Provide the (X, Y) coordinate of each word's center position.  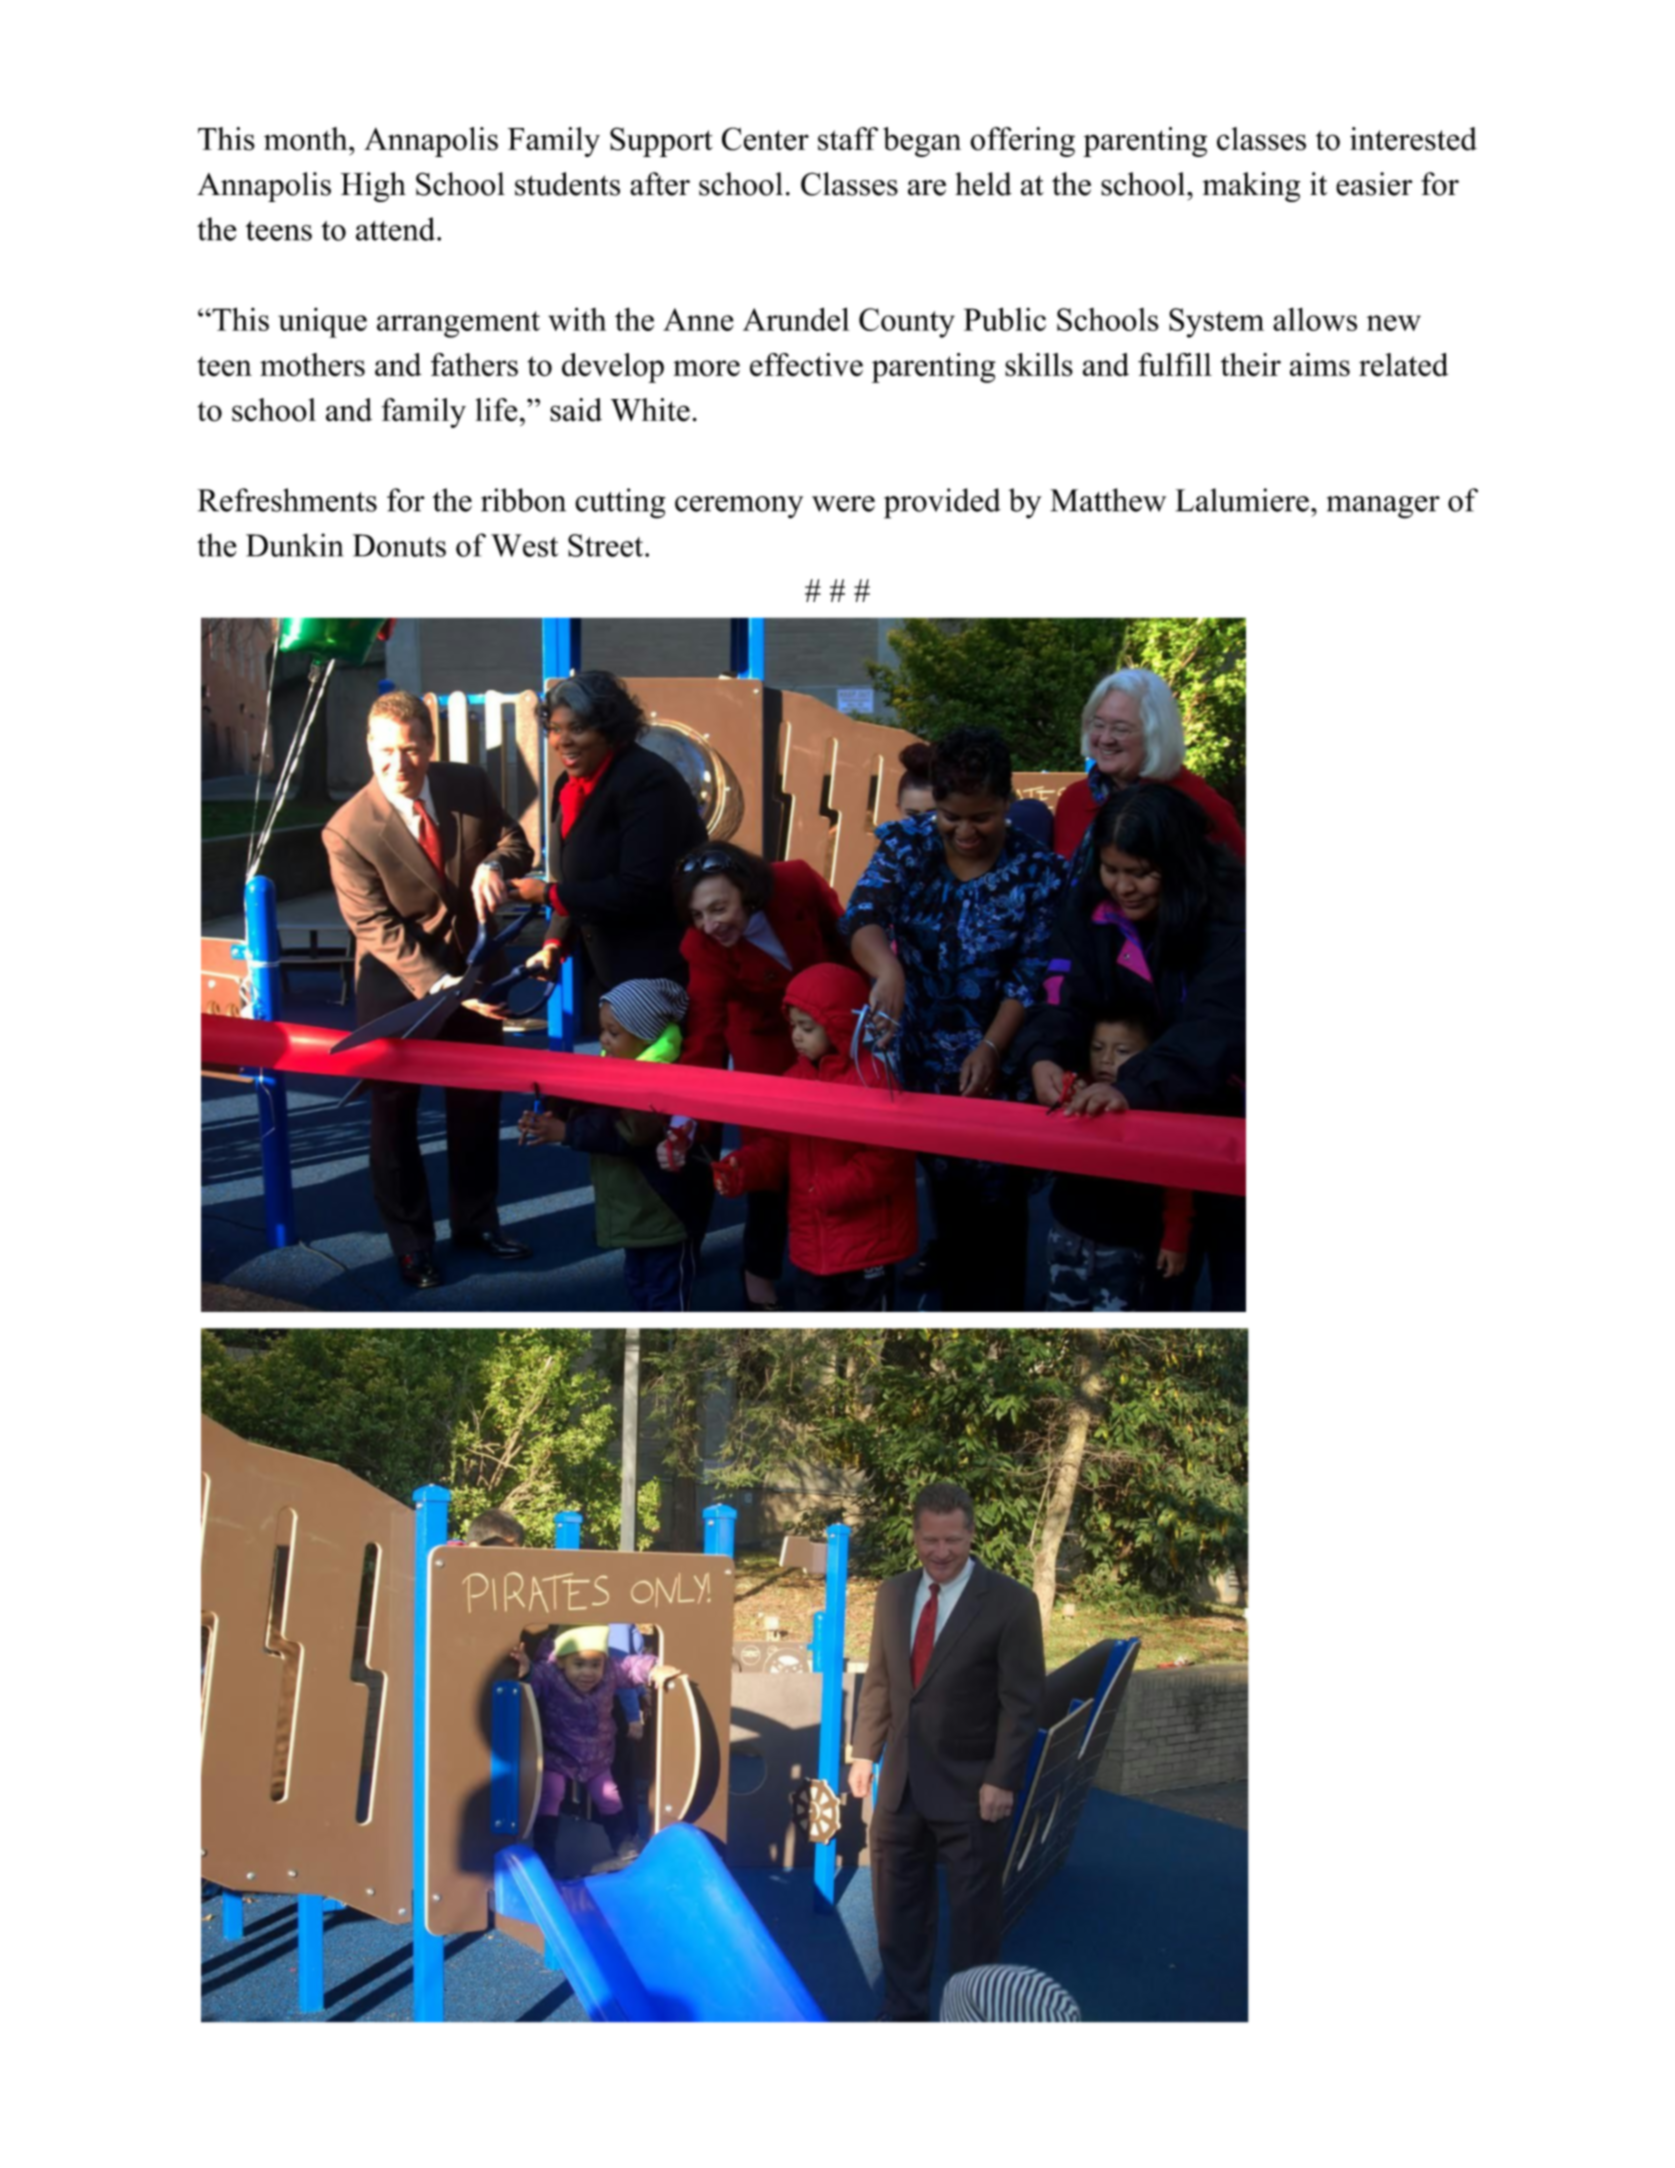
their (1251, 365)
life (496, 410)
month (307, 139)
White (650, 410)
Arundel (796, 319)
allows (1315, 319)
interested (1413, 139)
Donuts (399, 545)
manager (1383, 507)
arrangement (458, 324)
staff (848, 139)
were (843, 504)
